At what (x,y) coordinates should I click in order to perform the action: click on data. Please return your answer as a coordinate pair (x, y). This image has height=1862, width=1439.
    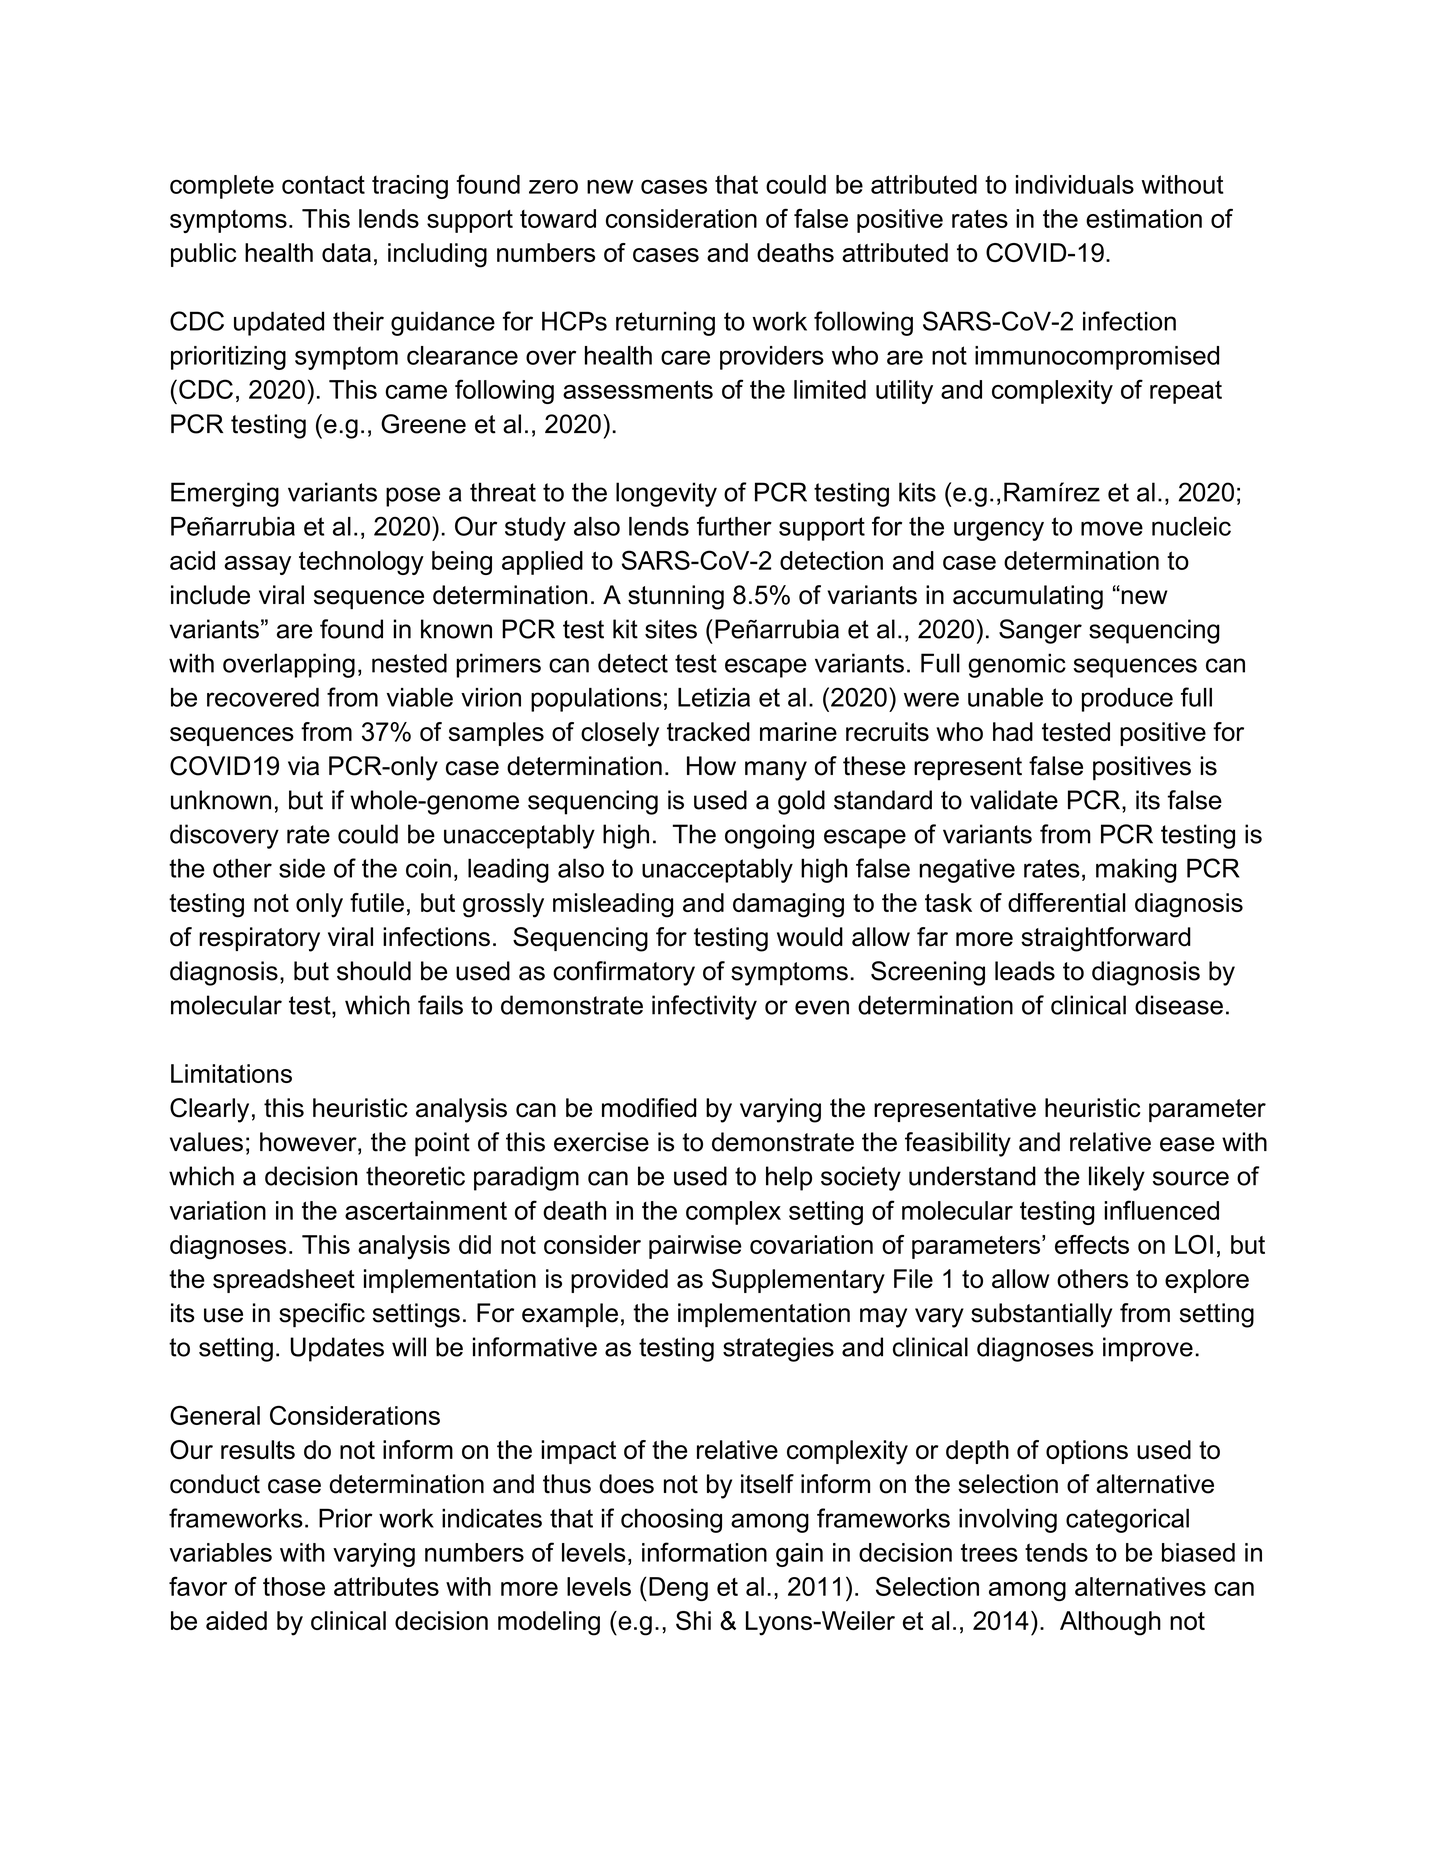
    Looking at the image, I should click on (346, 252).
